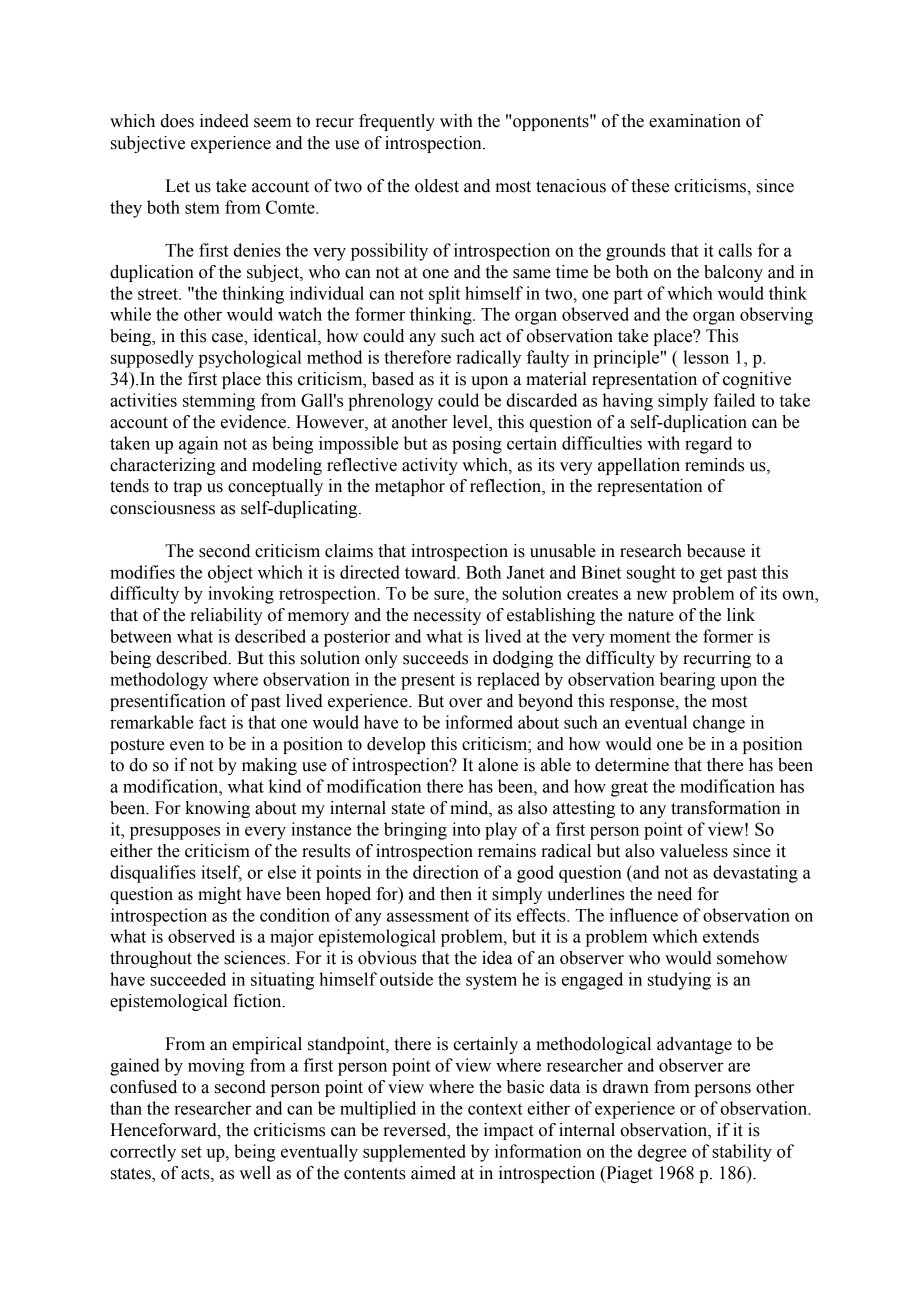 The height and width of the page is (1308, 924). Describe the element at coordinates (437, 186) in the page. I see `oldest` at that location.
